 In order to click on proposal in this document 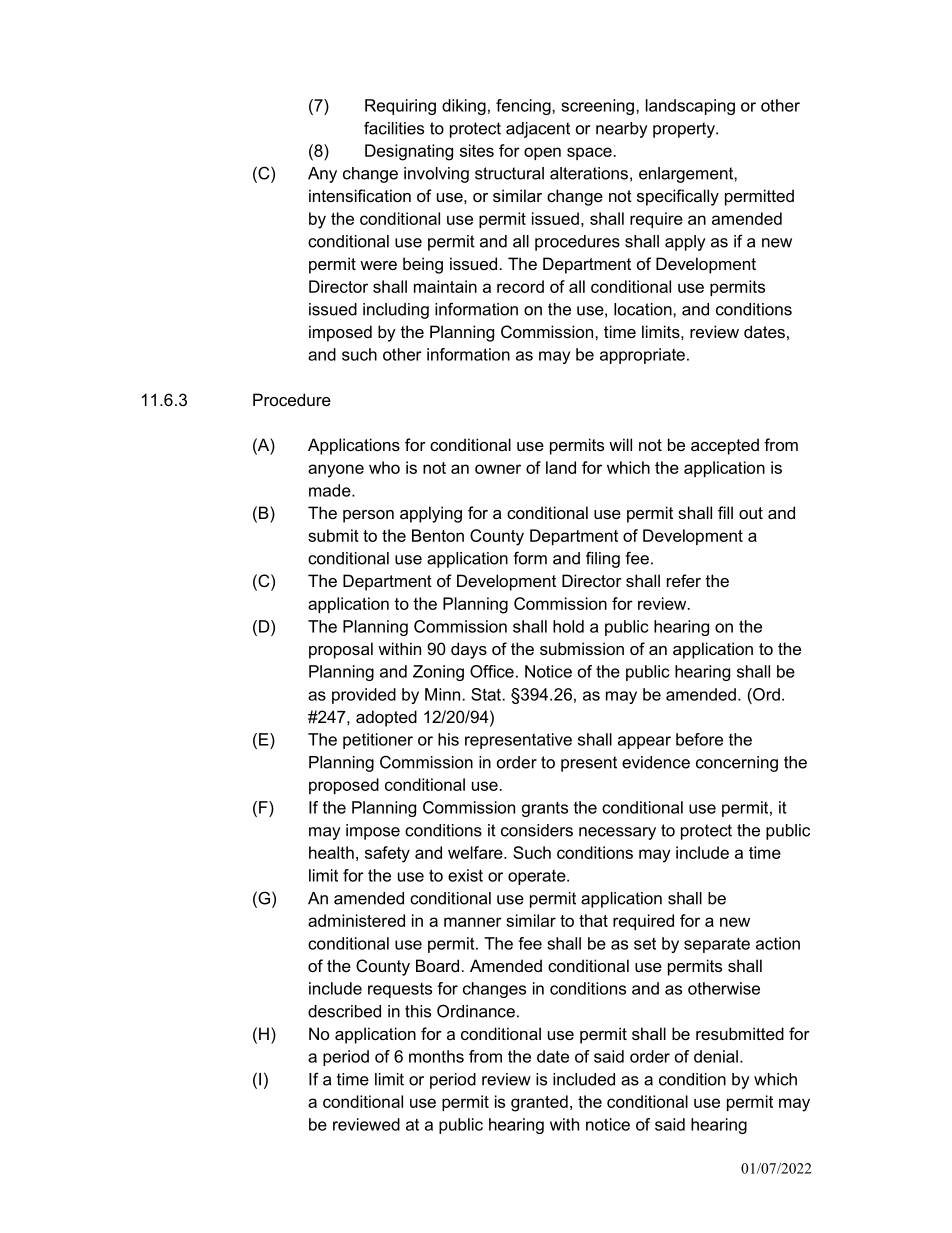, I will do `click(341, 650)`.
